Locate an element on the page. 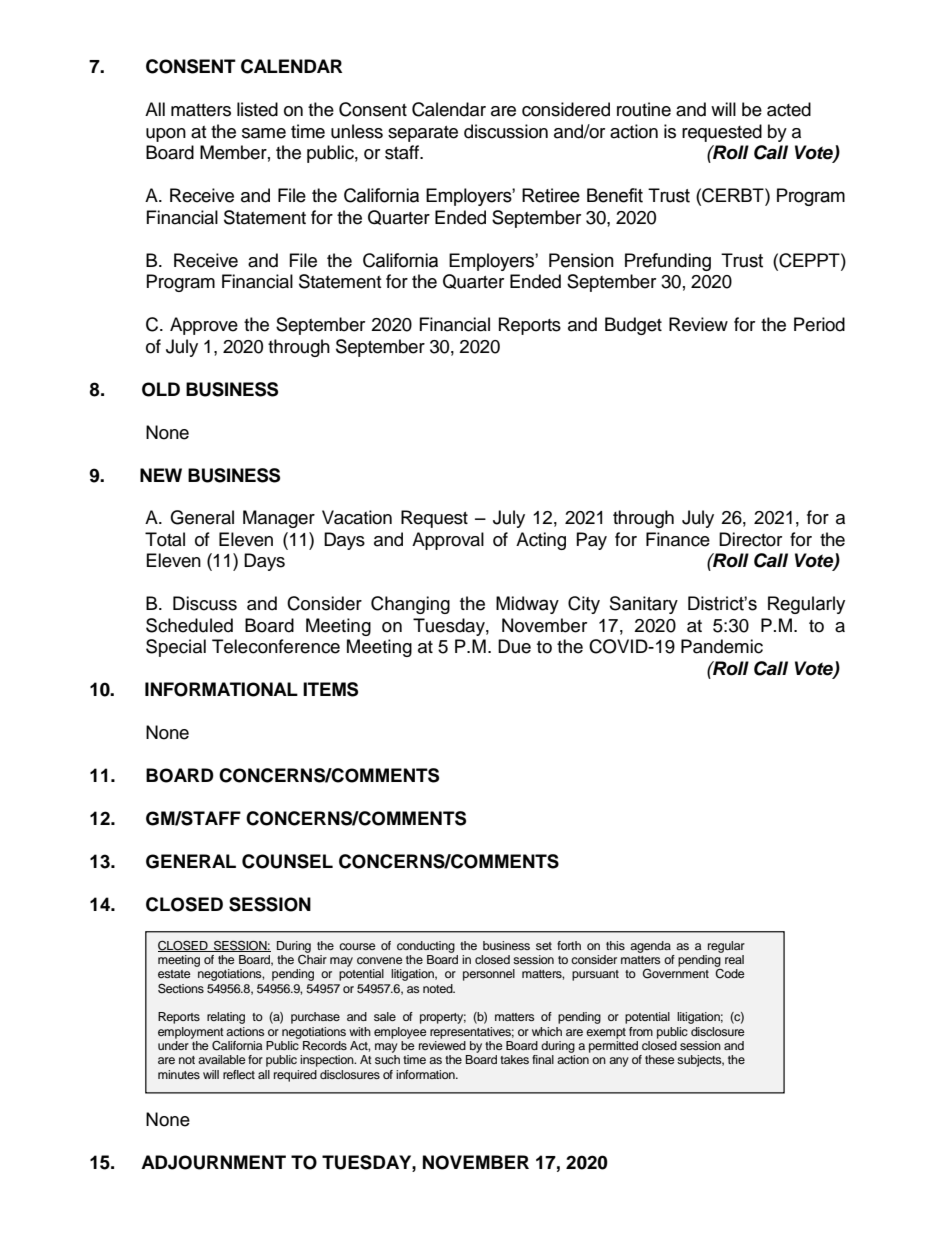  Teleconference is located at coordinates (276, 646).
